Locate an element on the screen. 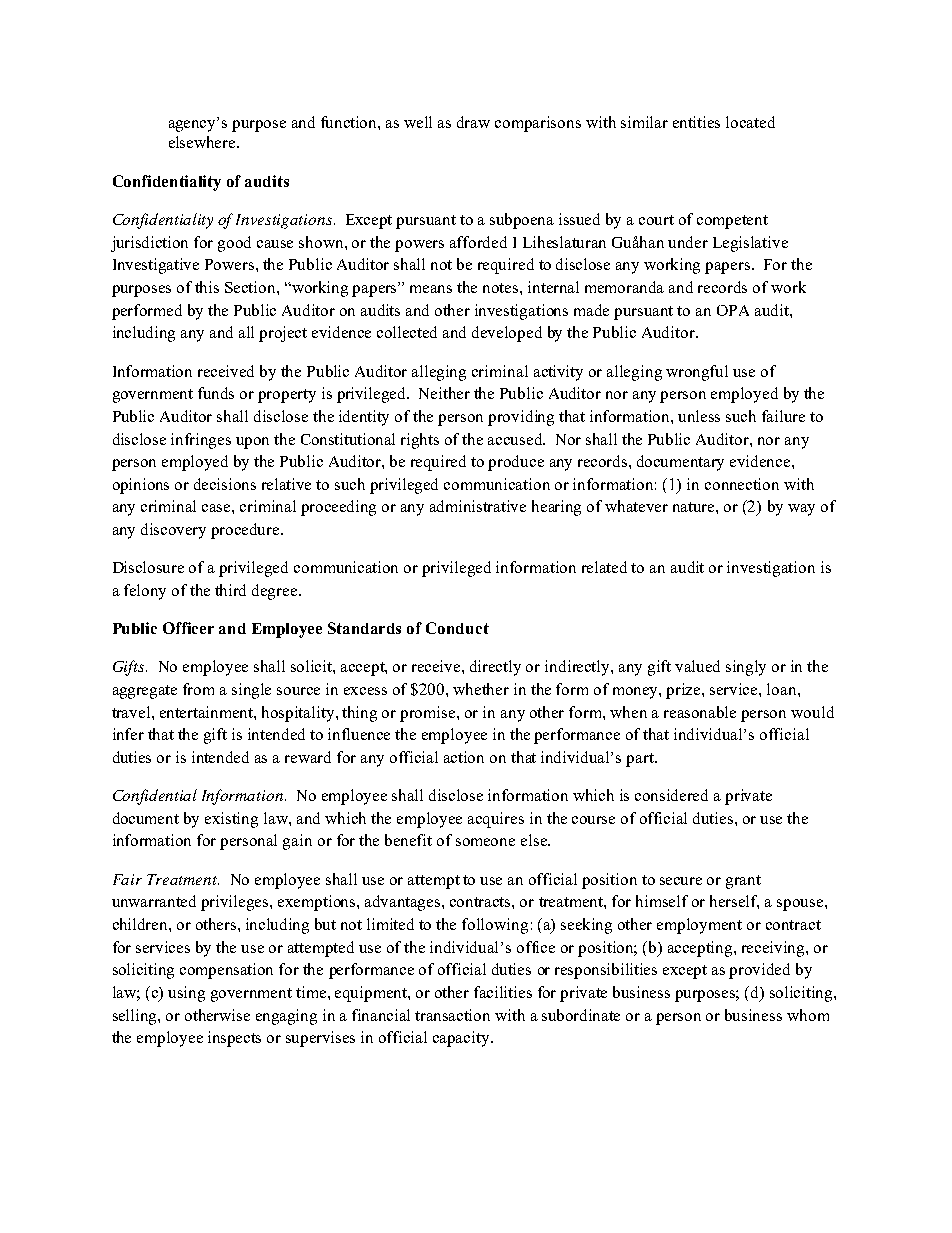 The image size is (952, 1233). third is located at coordinates (230, 590).
